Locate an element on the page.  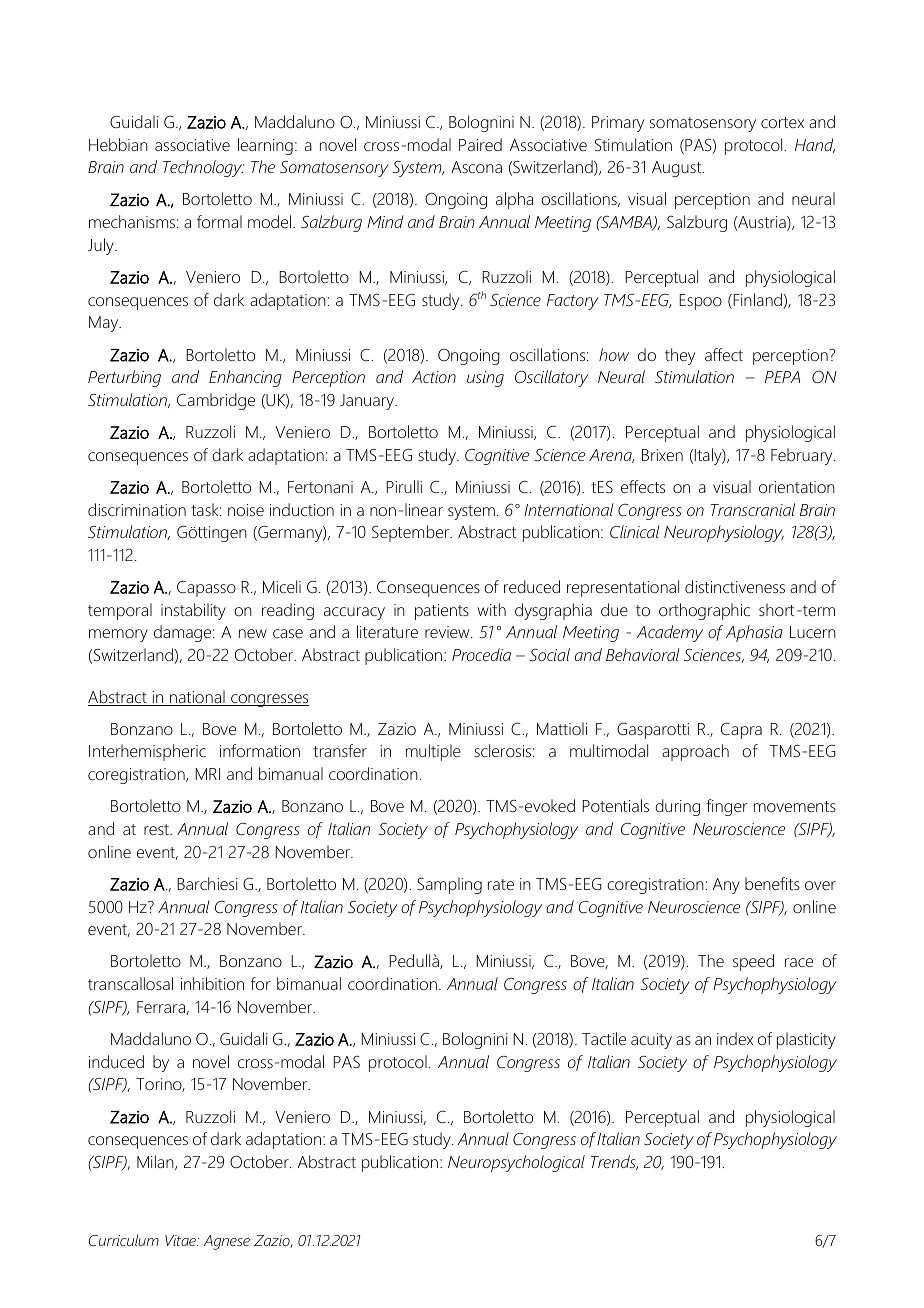
Neuropsychological is located at coordinates (516, 1163).
